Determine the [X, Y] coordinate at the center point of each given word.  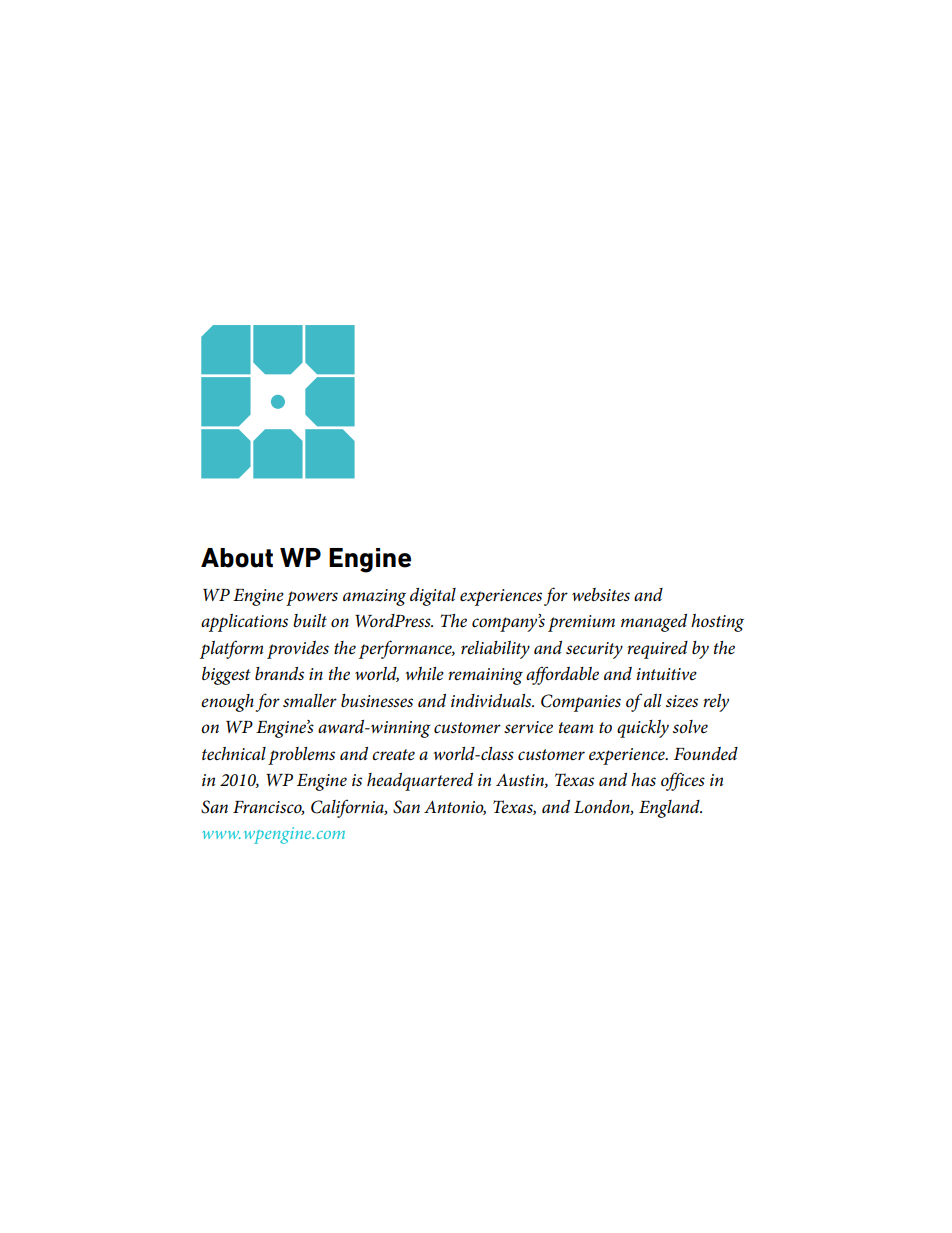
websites [601, 595]
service [528, 727]
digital [433, 597]
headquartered [420, 782]
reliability [495, 650]
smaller [310, 701]
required [657, 650]
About [237, 558]
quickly [643, 729]
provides [298, 650]
